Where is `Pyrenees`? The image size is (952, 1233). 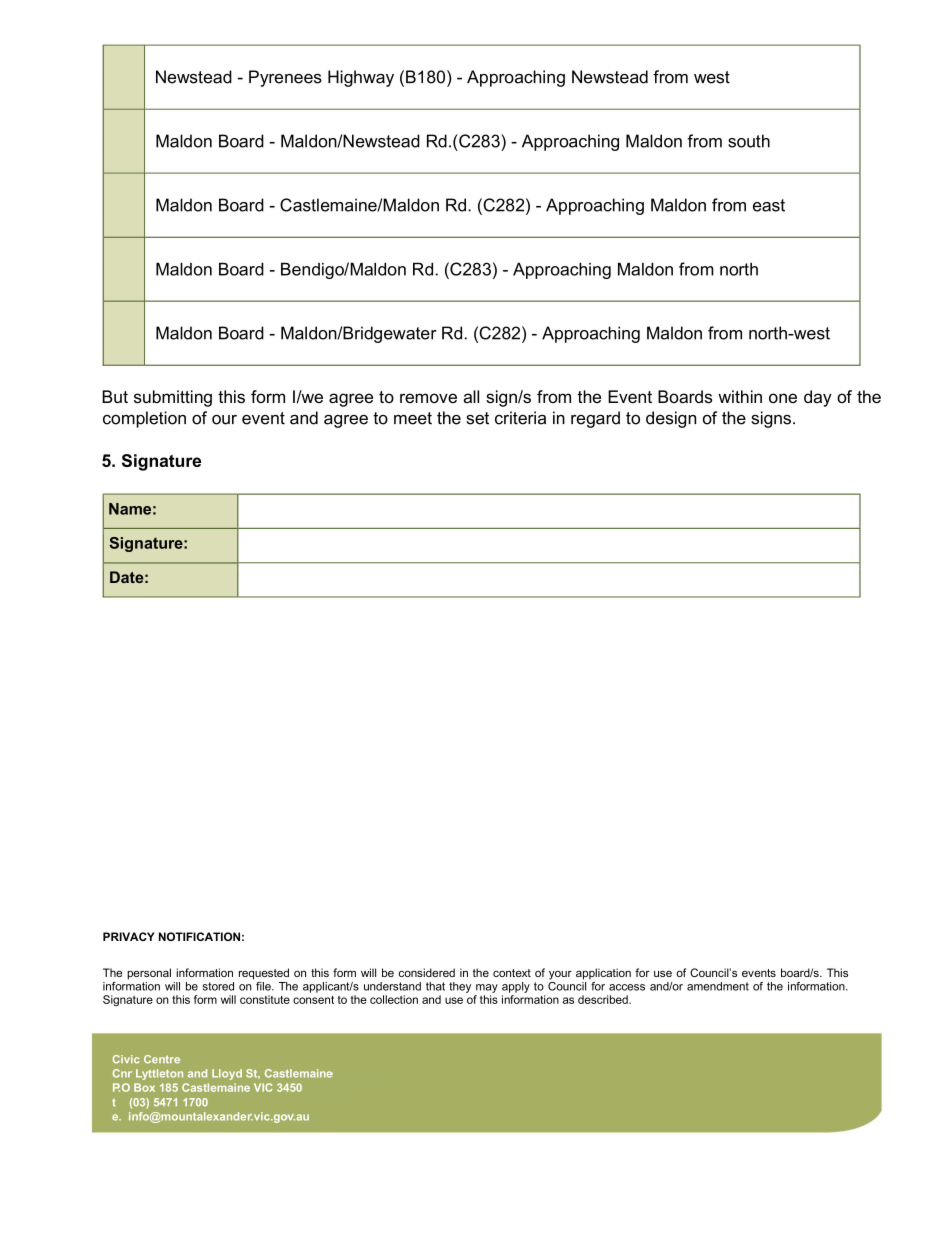
Pyrenees is located at coordinates (285, 78).
